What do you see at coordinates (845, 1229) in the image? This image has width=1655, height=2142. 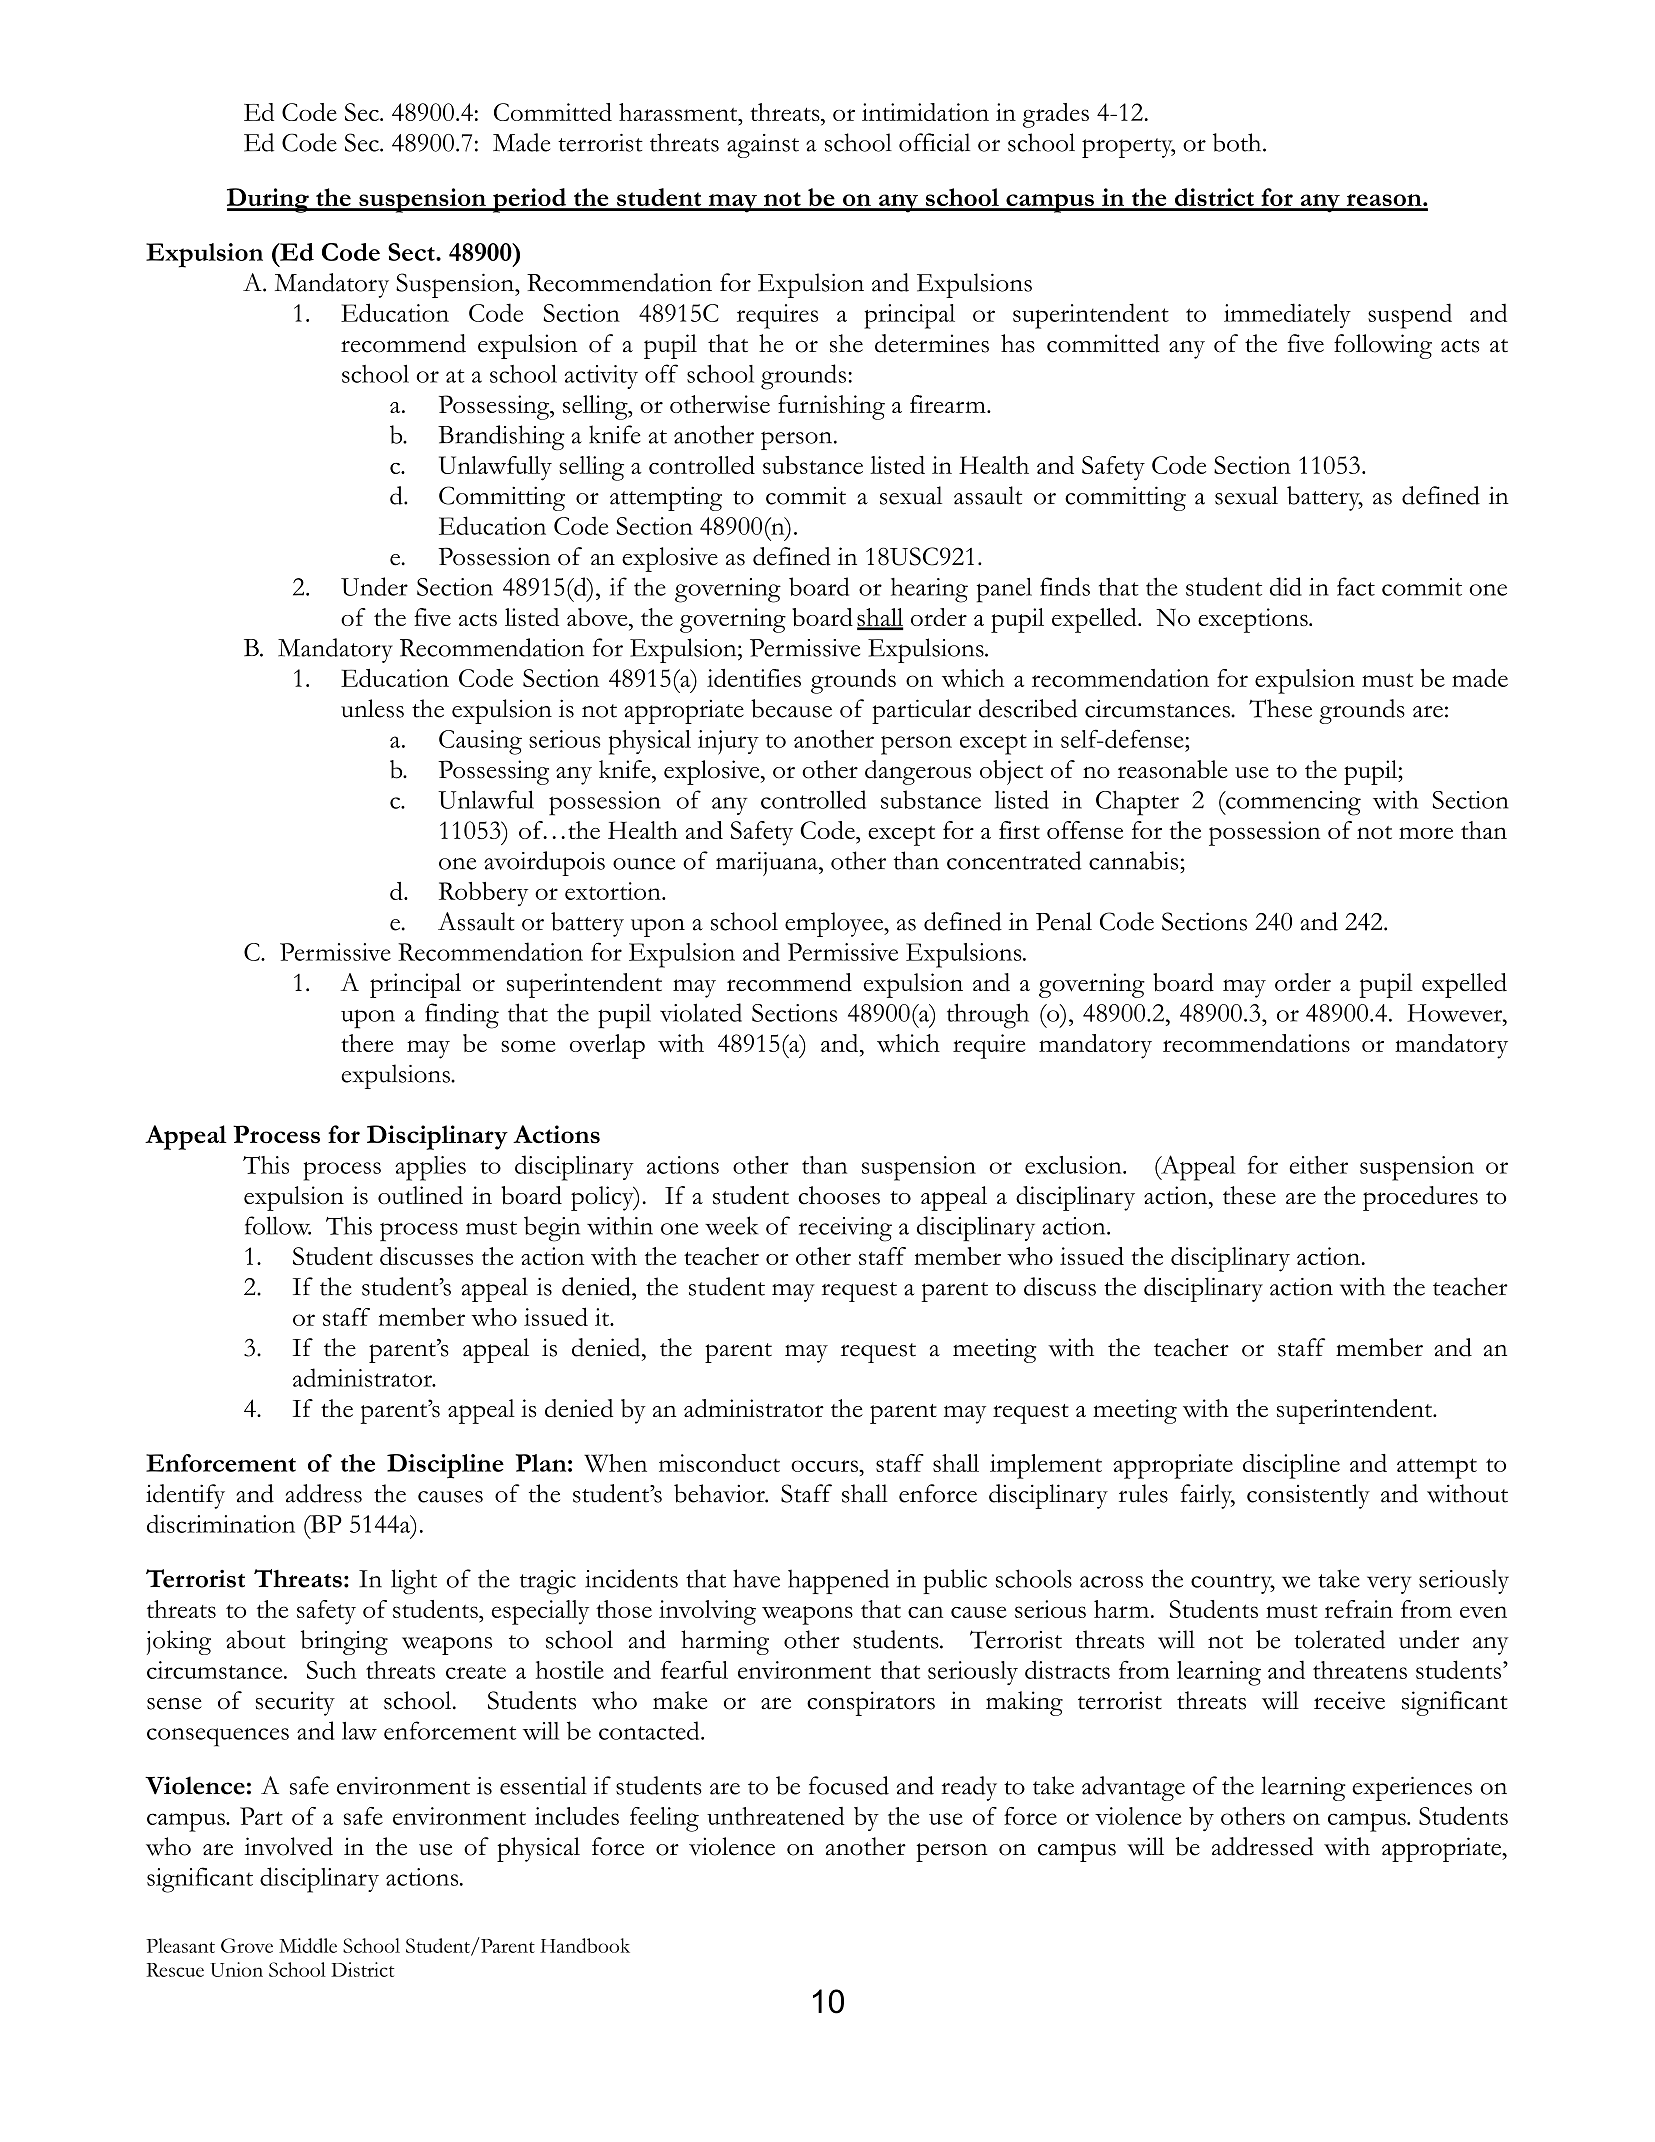 I see `receiving` at bounding box center [845, 1229].
